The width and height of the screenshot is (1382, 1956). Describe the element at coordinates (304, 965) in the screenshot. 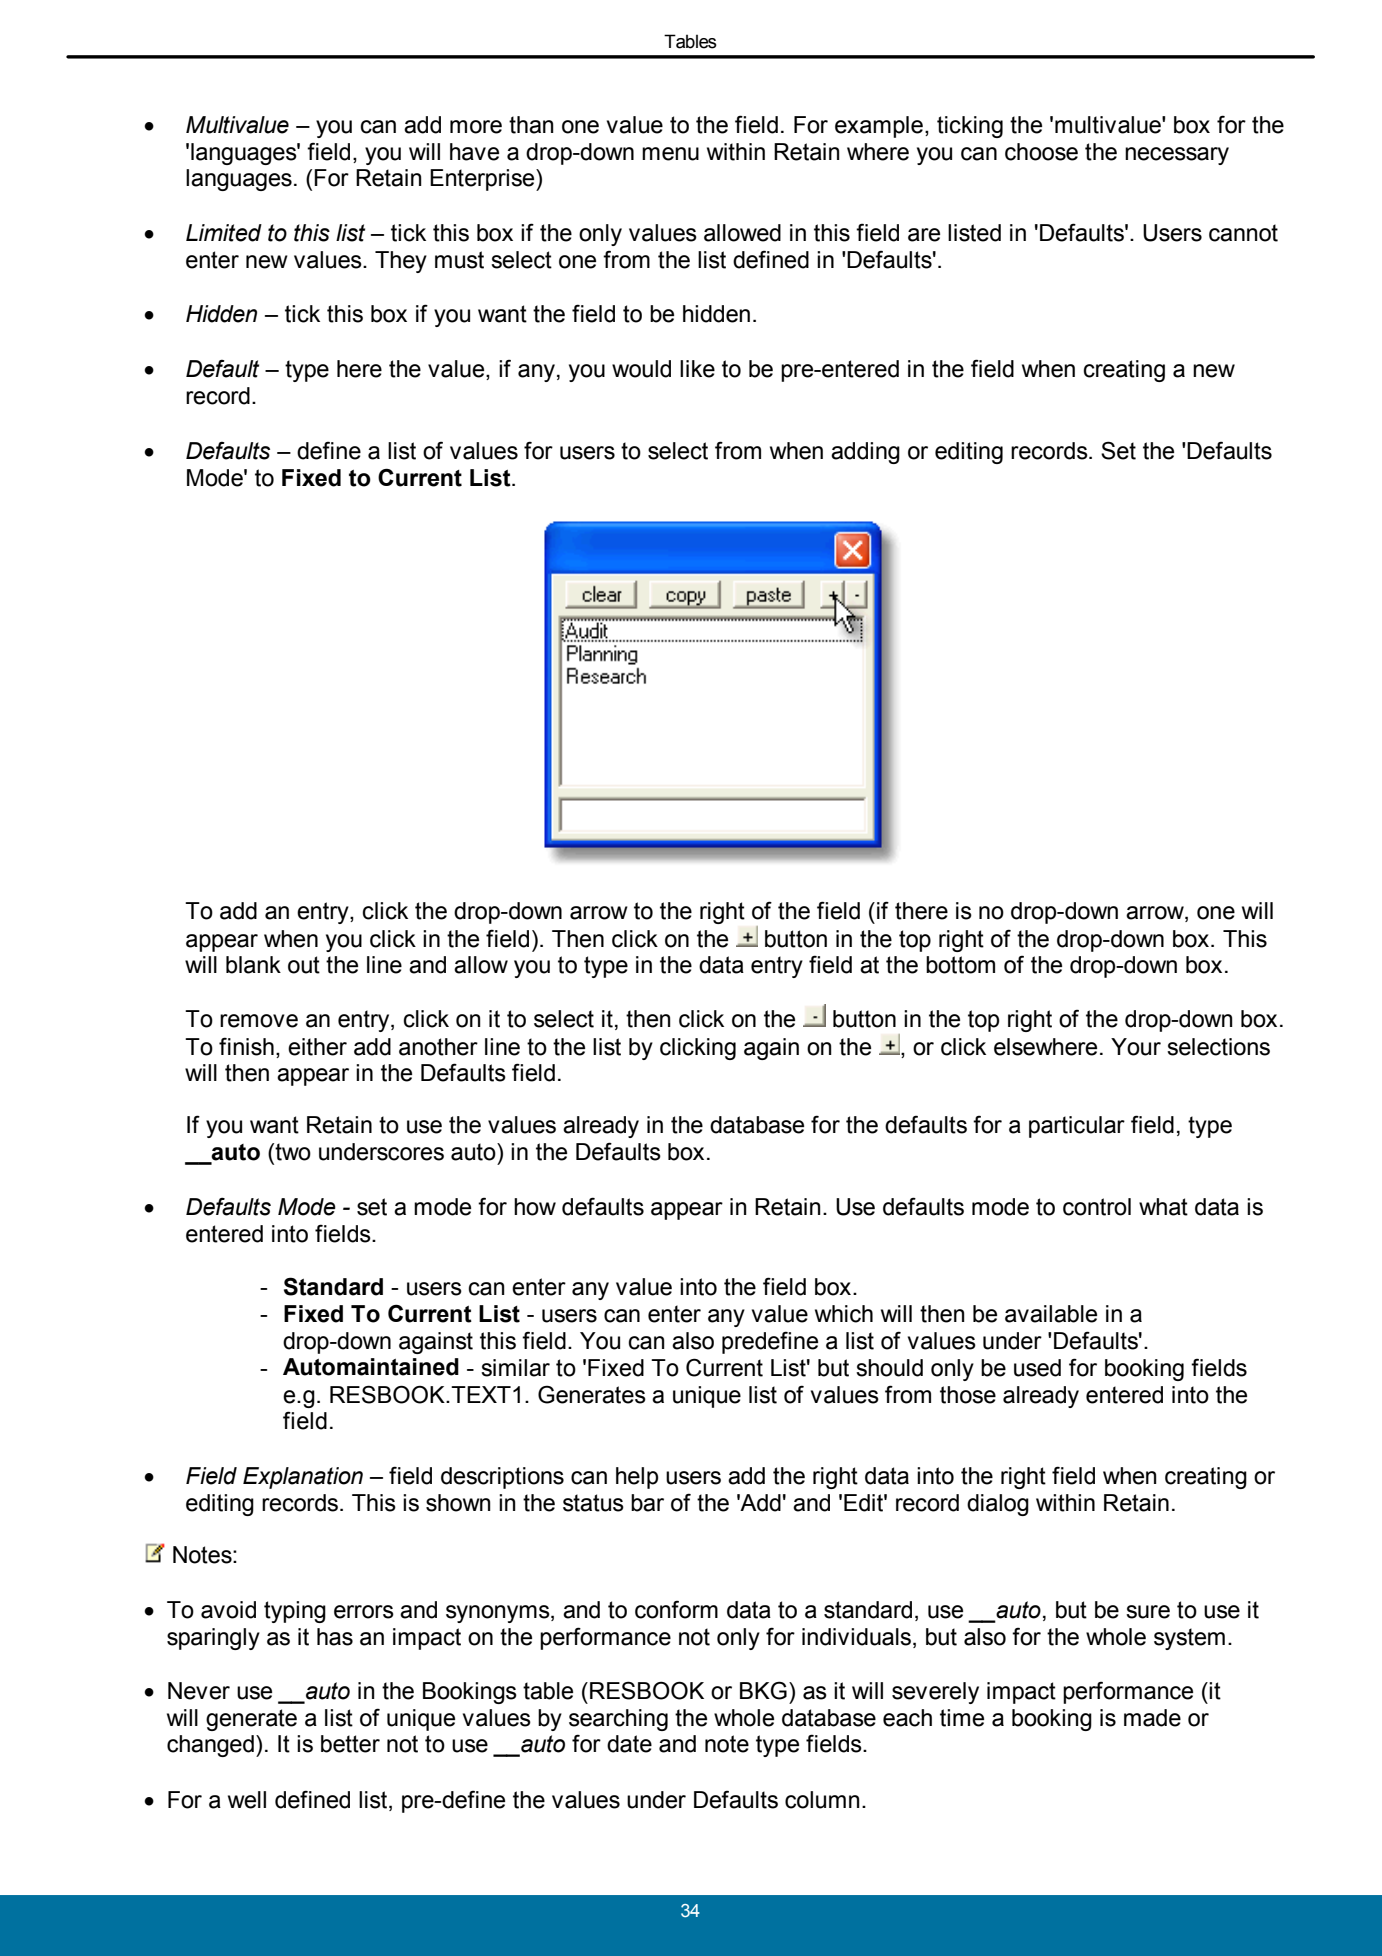

I see `out` at that location.
